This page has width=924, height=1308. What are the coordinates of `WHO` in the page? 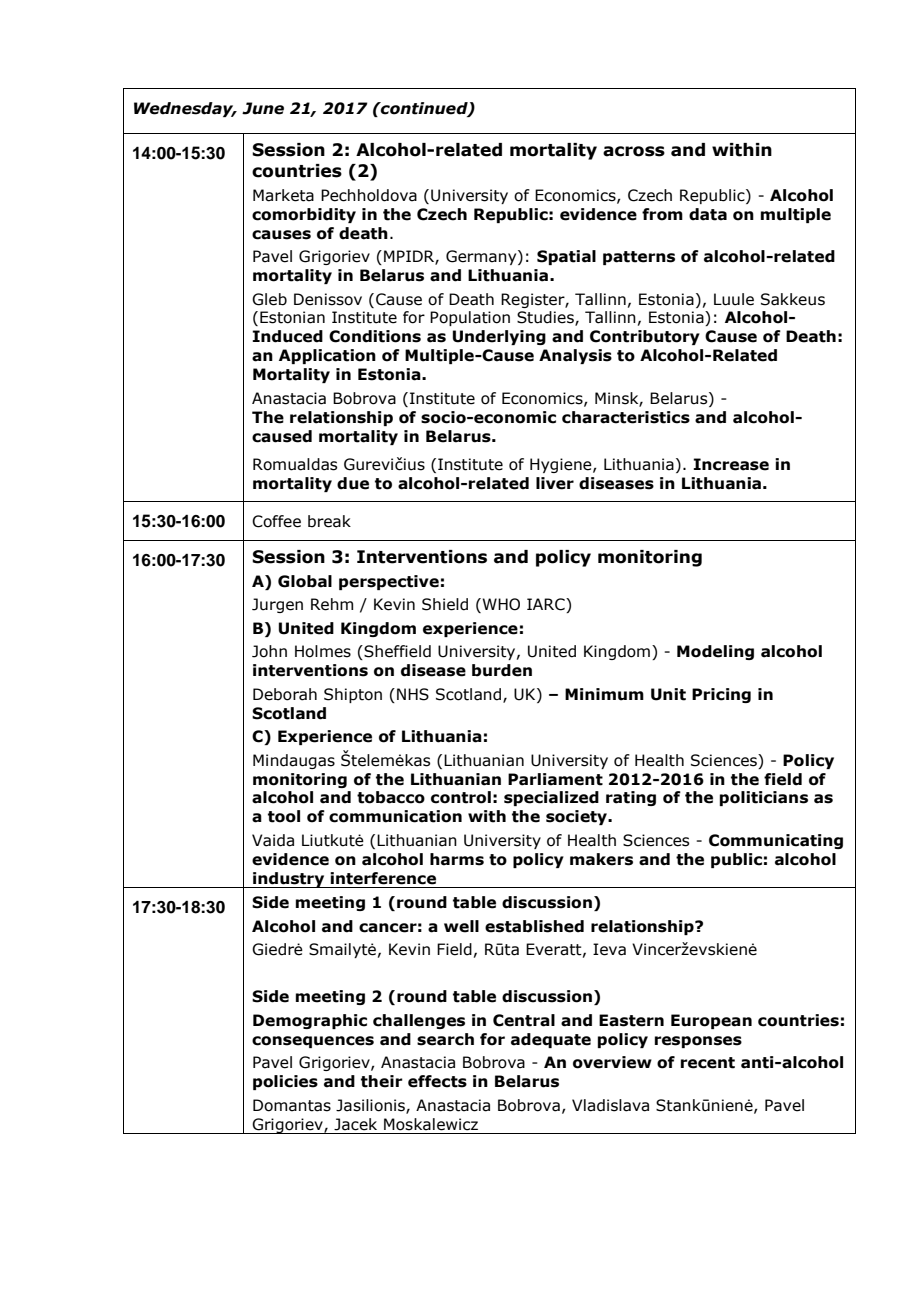 It's located at (500, 605).
